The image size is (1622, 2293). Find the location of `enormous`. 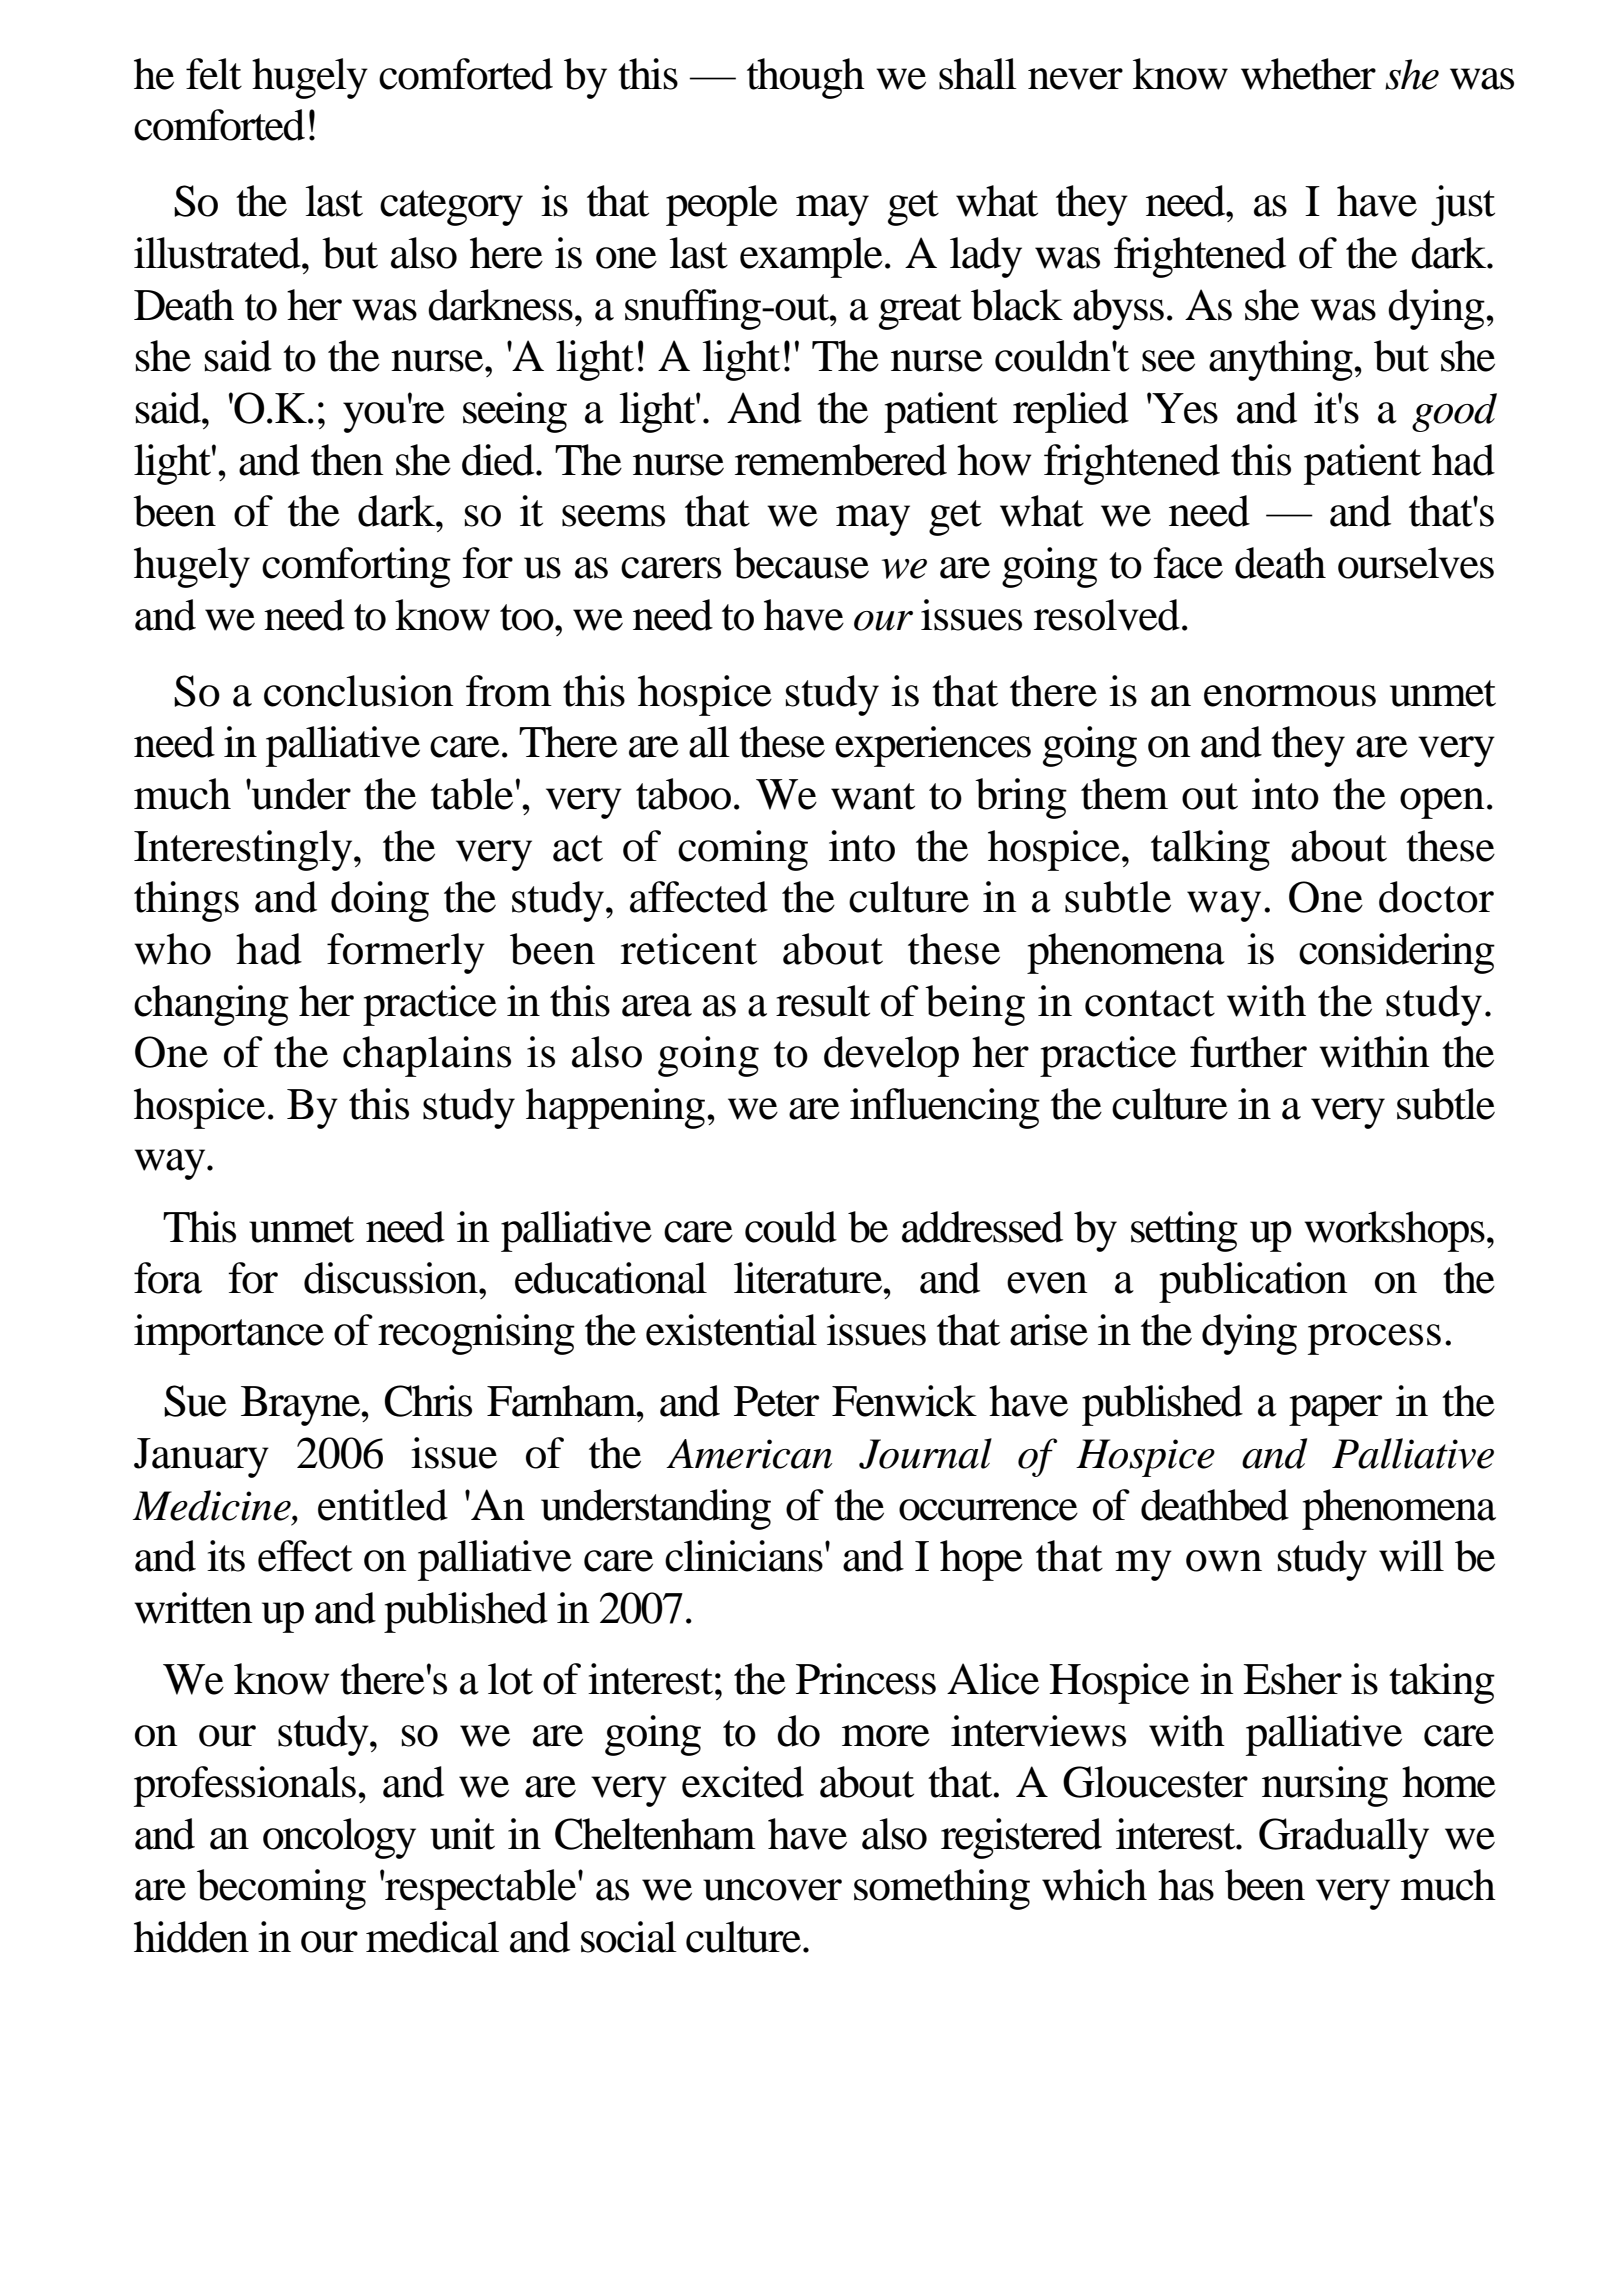

enormous is located at coordinates (1290, 696).
